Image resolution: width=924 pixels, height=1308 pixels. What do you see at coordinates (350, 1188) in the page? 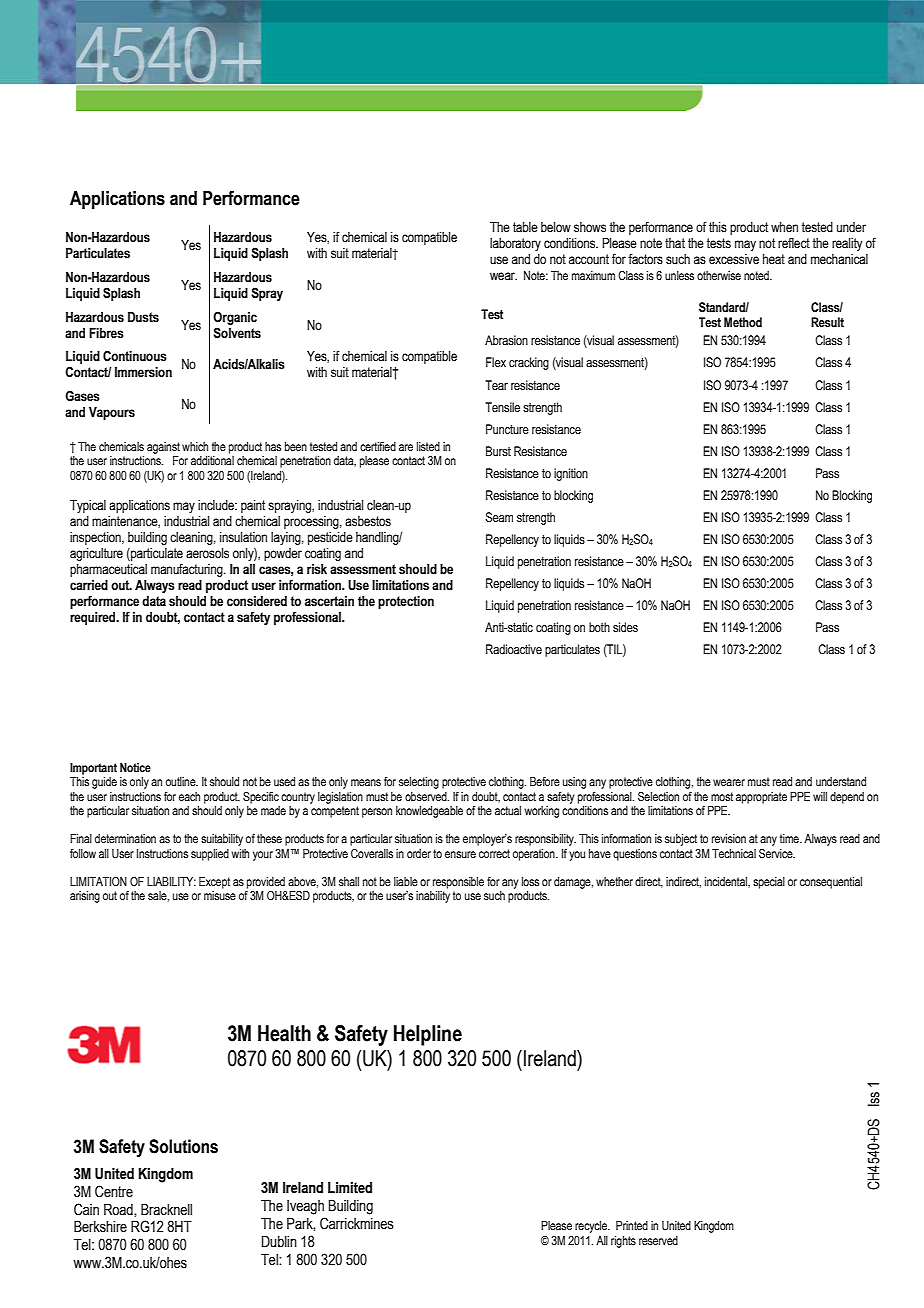
I see `Limited` at bounding box center [350, 1188].
